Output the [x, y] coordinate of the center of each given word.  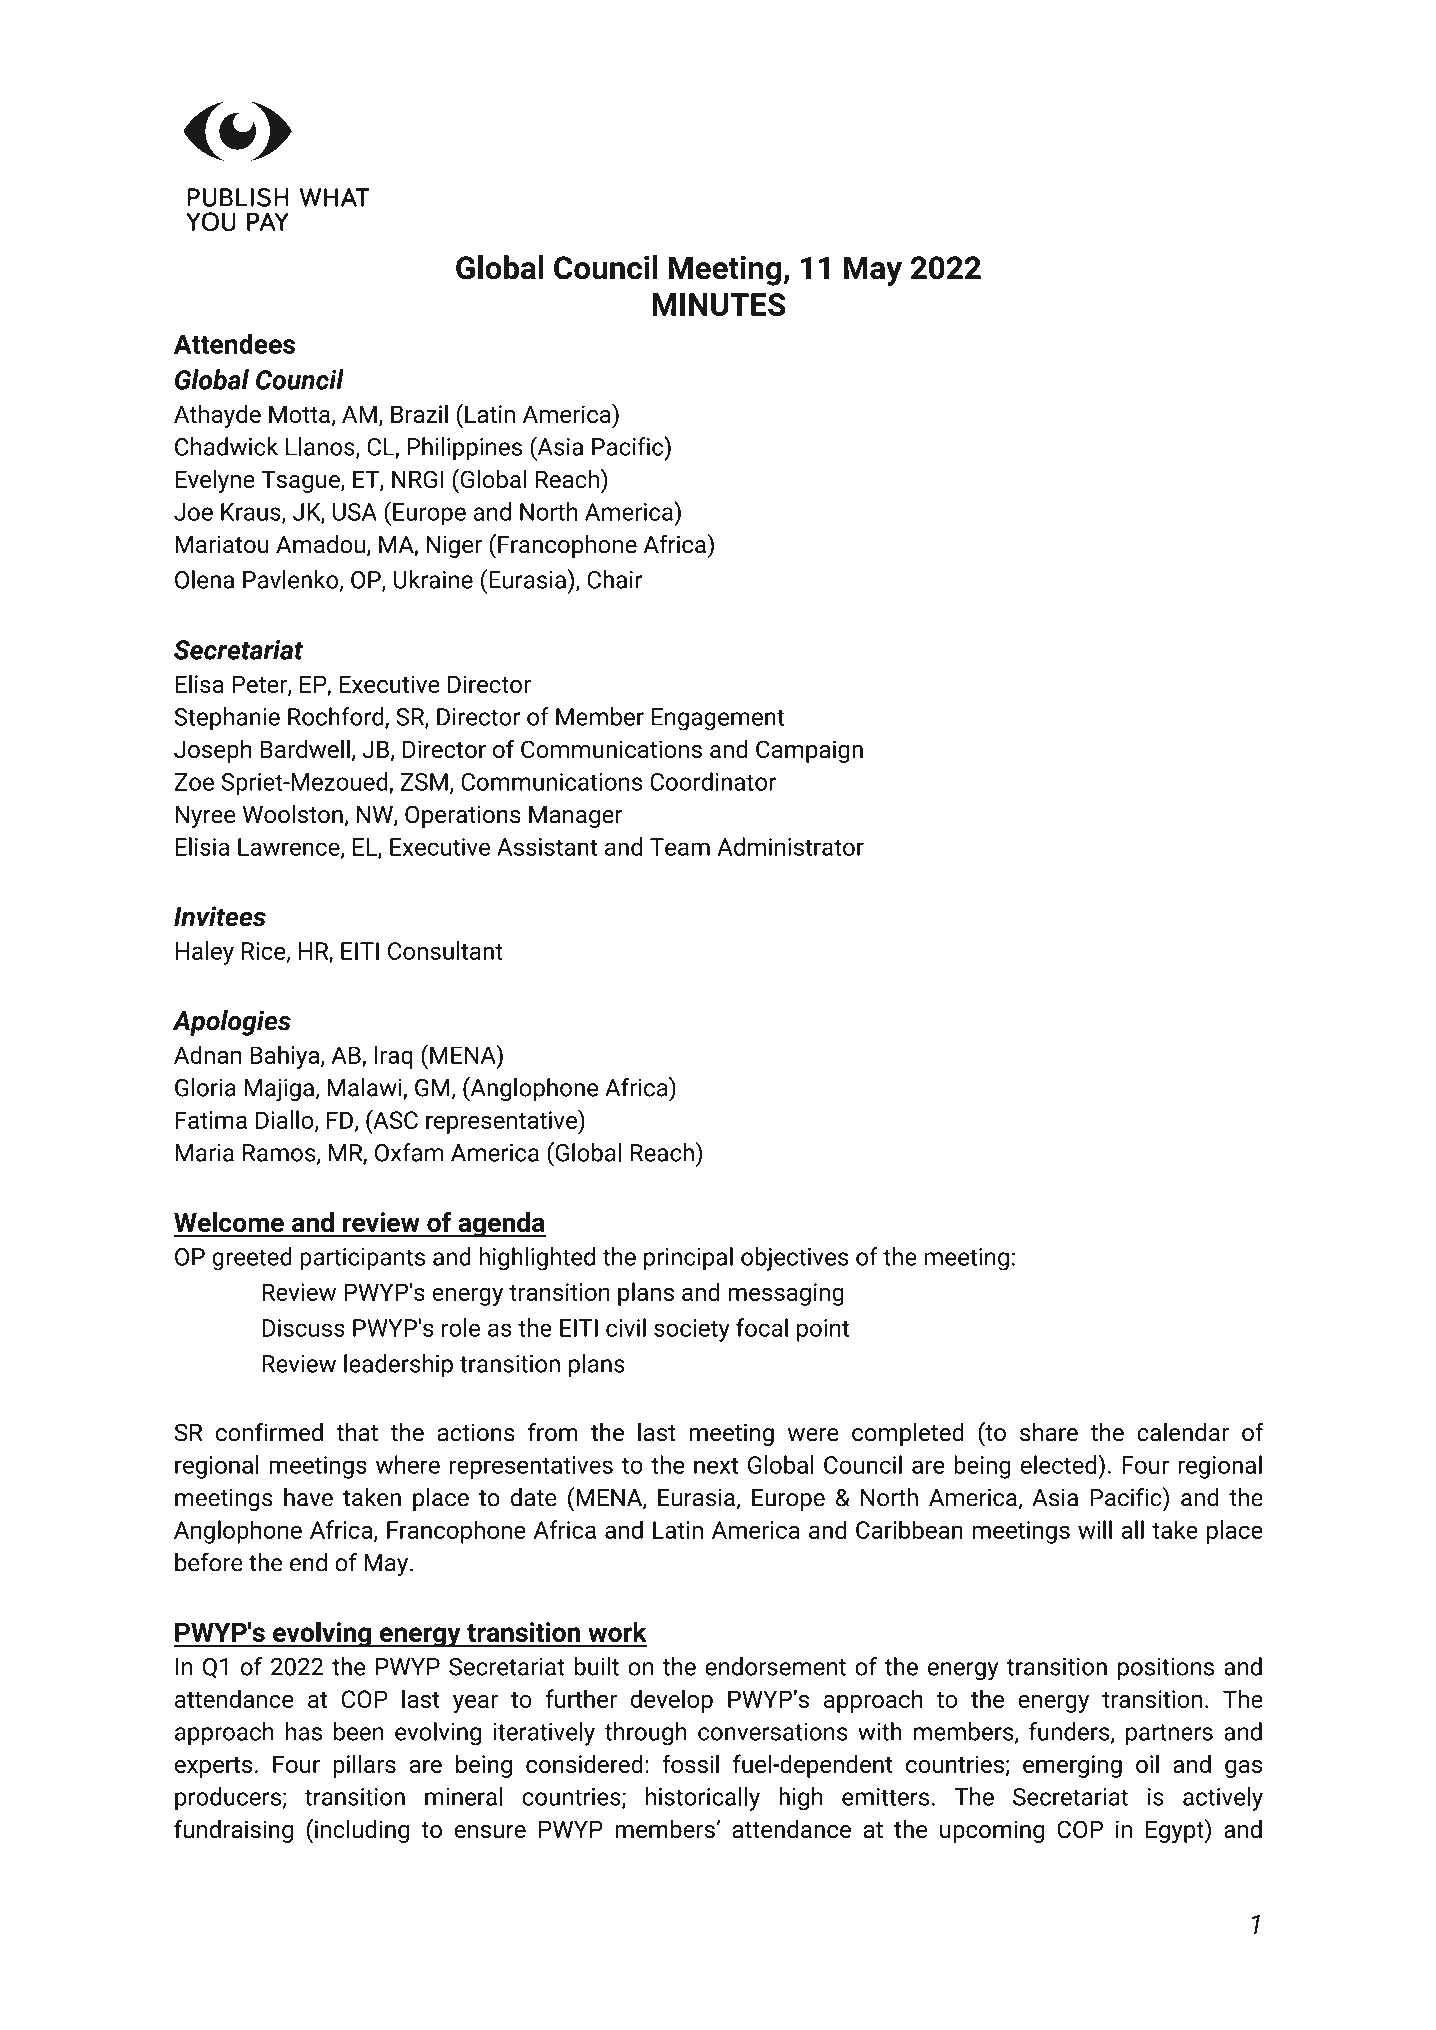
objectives [794, 1259]
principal [688, 1259]
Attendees [234, 343]
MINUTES [719, 304]
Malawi [366, 1088]
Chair [614, 579]
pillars [364, 1766]
